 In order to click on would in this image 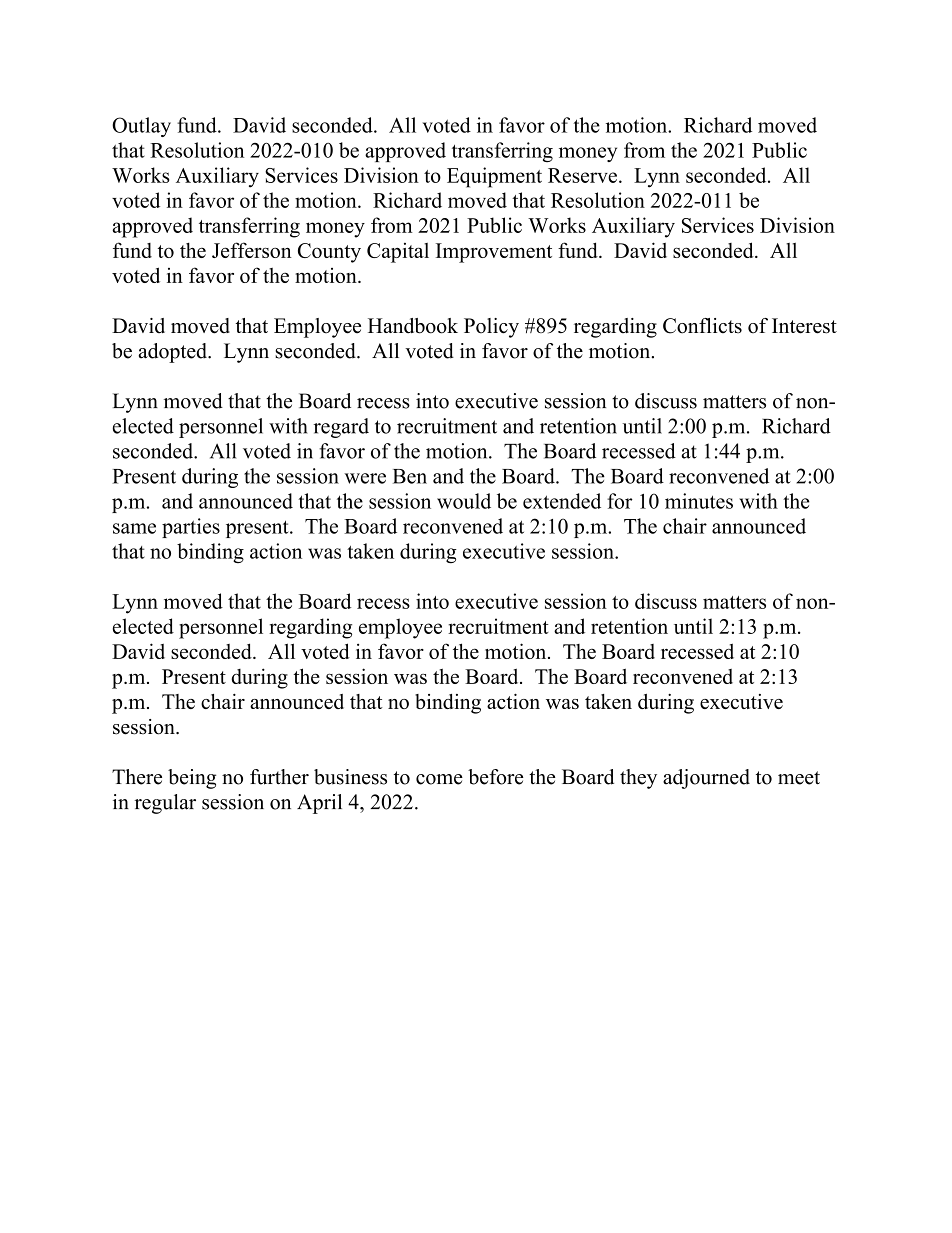, I will do `click(464, 501)`.
